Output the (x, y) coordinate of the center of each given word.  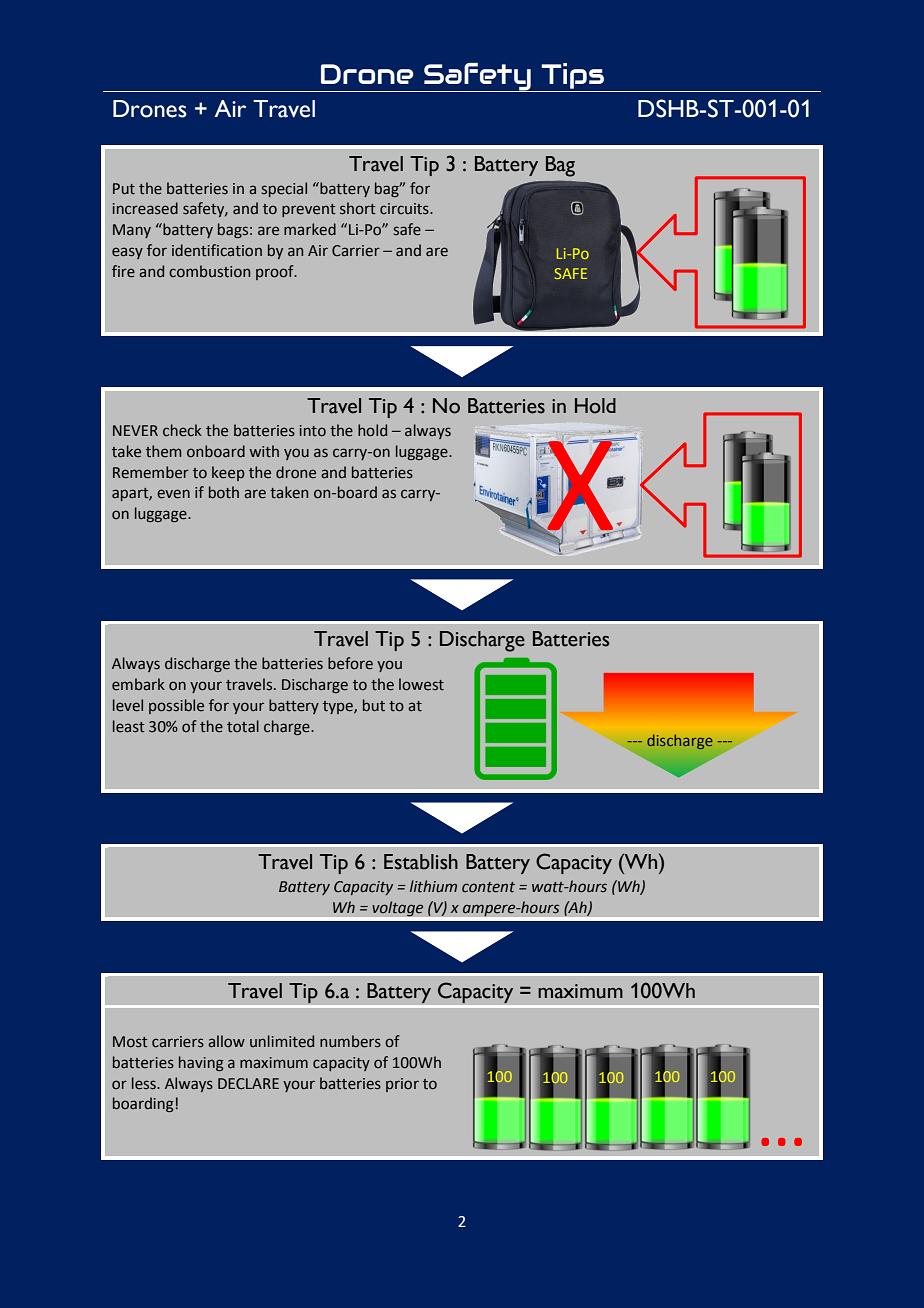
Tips (573, 76)
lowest (421, 684)
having (201, 1063)
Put (124, 188)
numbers (350, 1041)
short (358, 208)
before (350, 663)
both (224, 492)
